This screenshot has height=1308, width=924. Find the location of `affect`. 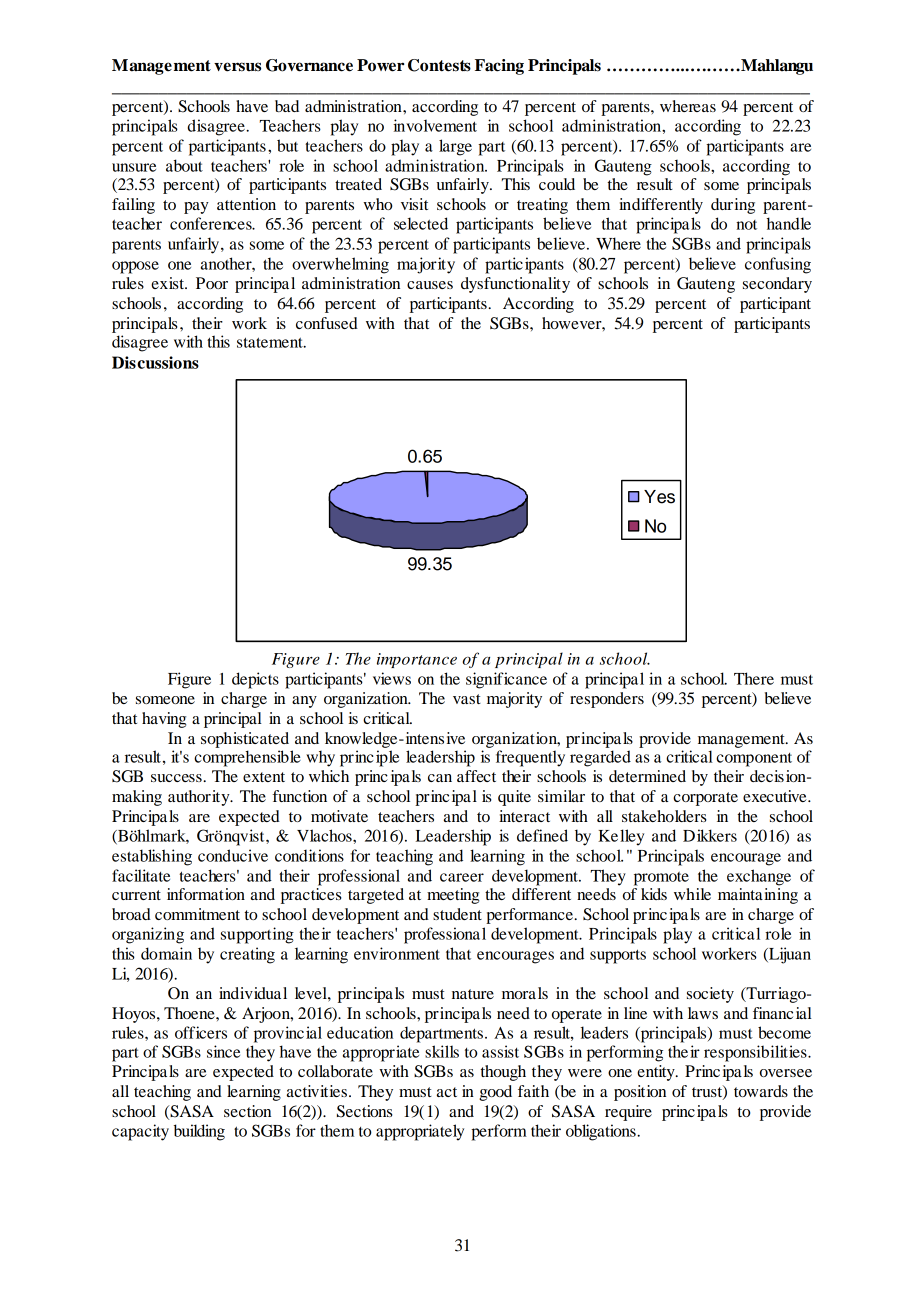

affect is located at coordinates (476, 776).
